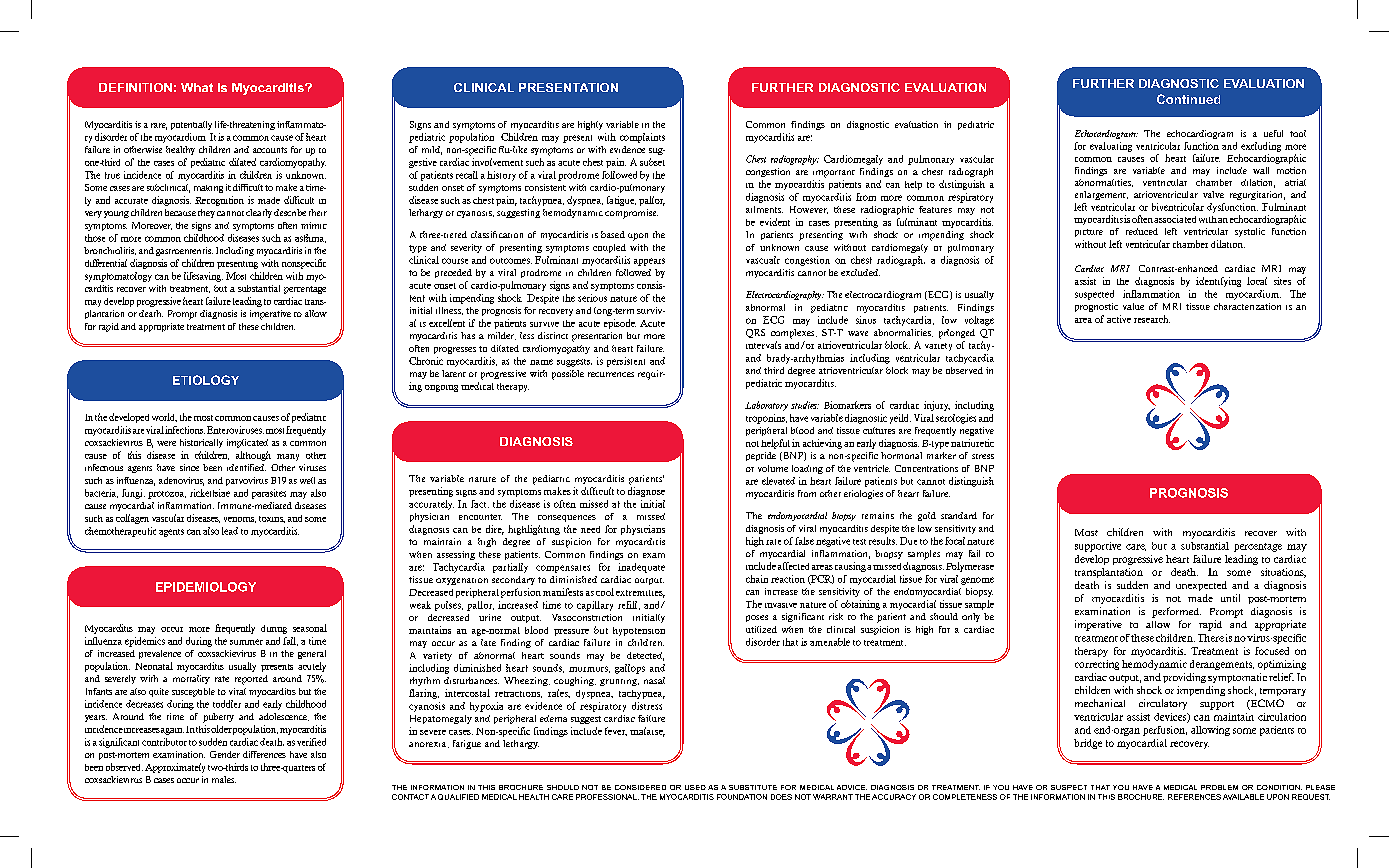 Image resolution: width=1389 pixels, height=868 pixels. Describe the element at coordinates (649, 262) in the screenshot. I see `appears` at that location.
